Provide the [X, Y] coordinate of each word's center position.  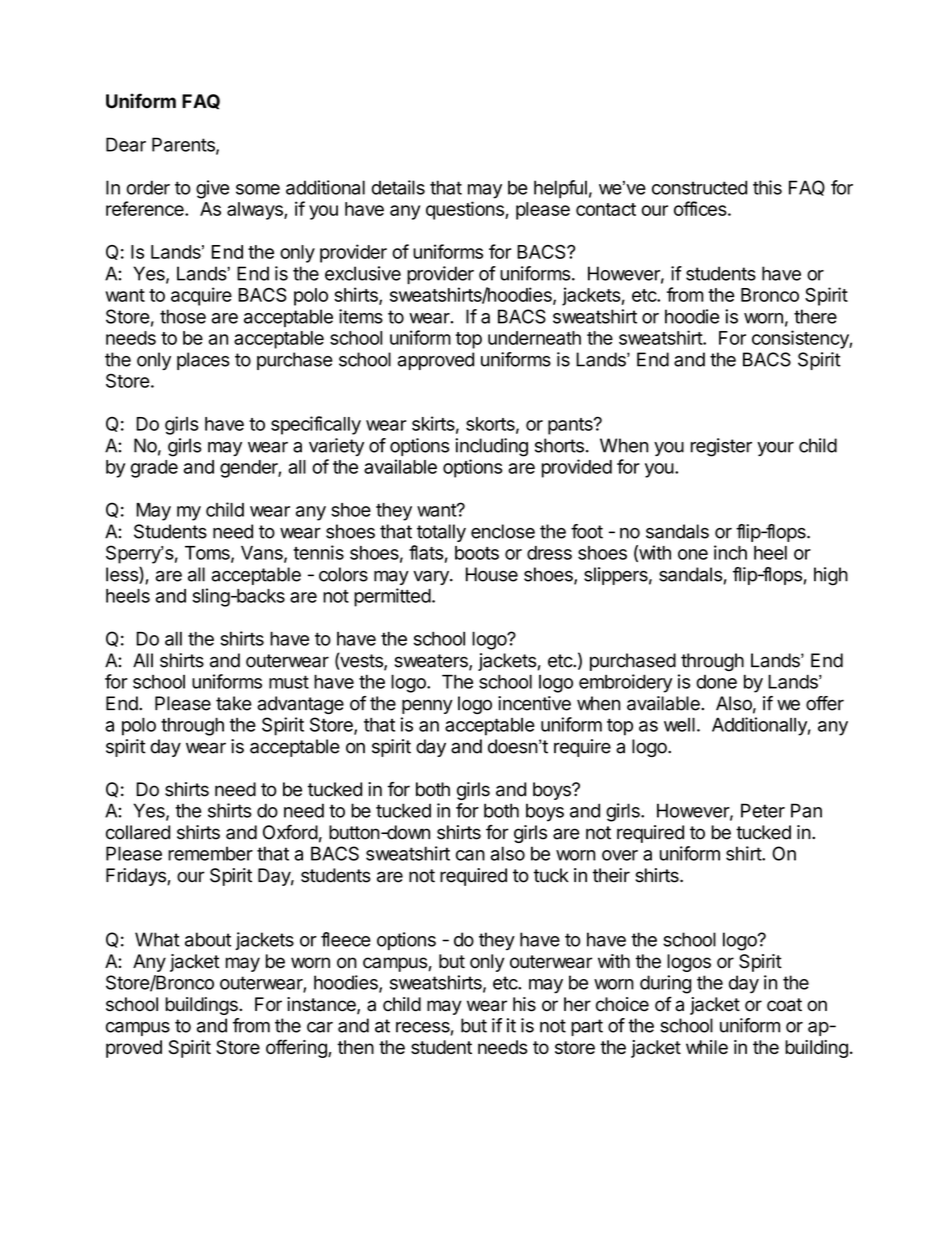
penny [427, 706]
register [721, 447]
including [491, 447]
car [320, 1027]
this [767, 187]
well [679, 724]
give [212, 189]
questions [466, 210]
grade [154, 469]
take [234, 703]
